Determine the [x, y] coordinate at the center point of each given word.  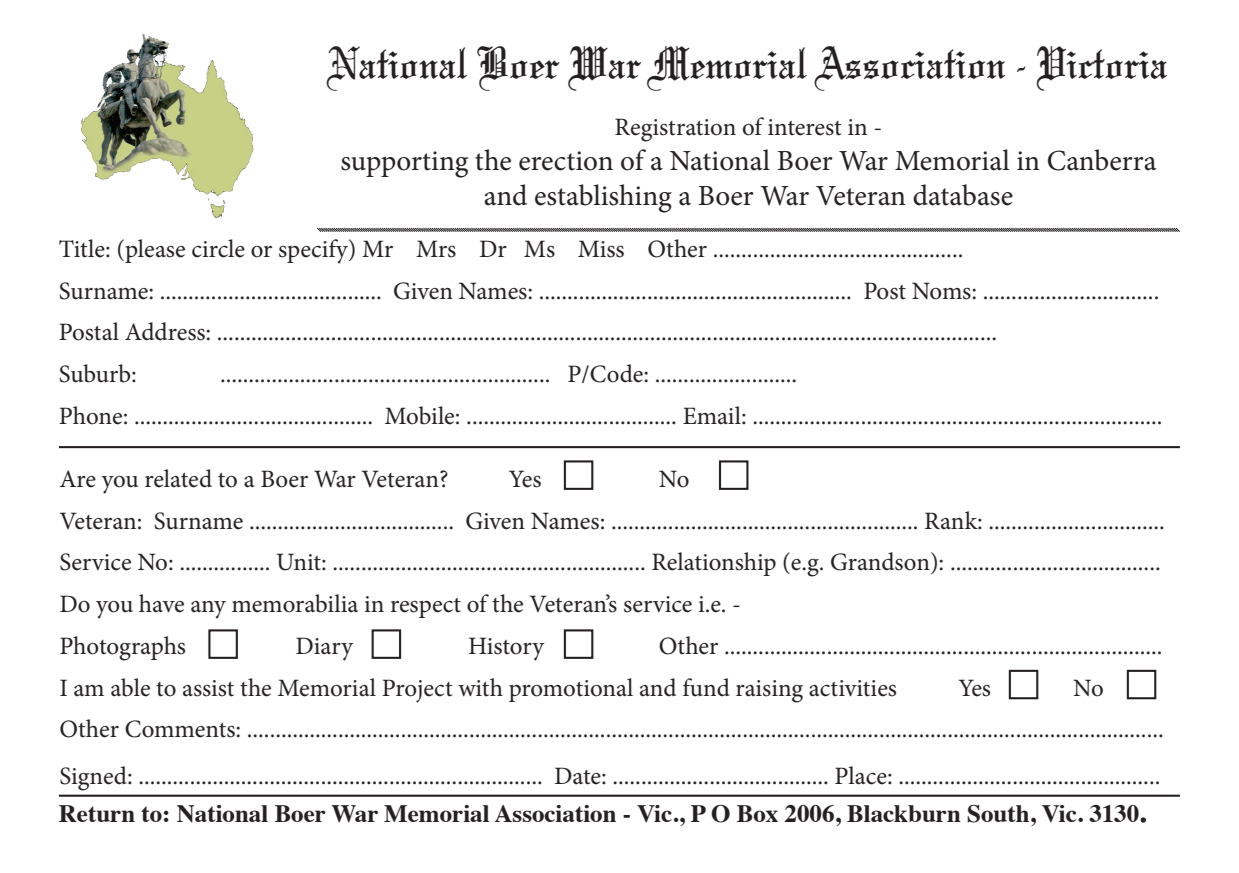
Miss [601, 249]
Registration [675, 130]
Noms [942, 291]
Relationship [714, 564]
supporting [404, 164]
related [178, 478]
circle [218, 248]
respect [426, 608]
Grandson [881, 561]
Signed [94, 778]
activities [852, 688]
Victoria [1102, 68]
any [208, 610]
